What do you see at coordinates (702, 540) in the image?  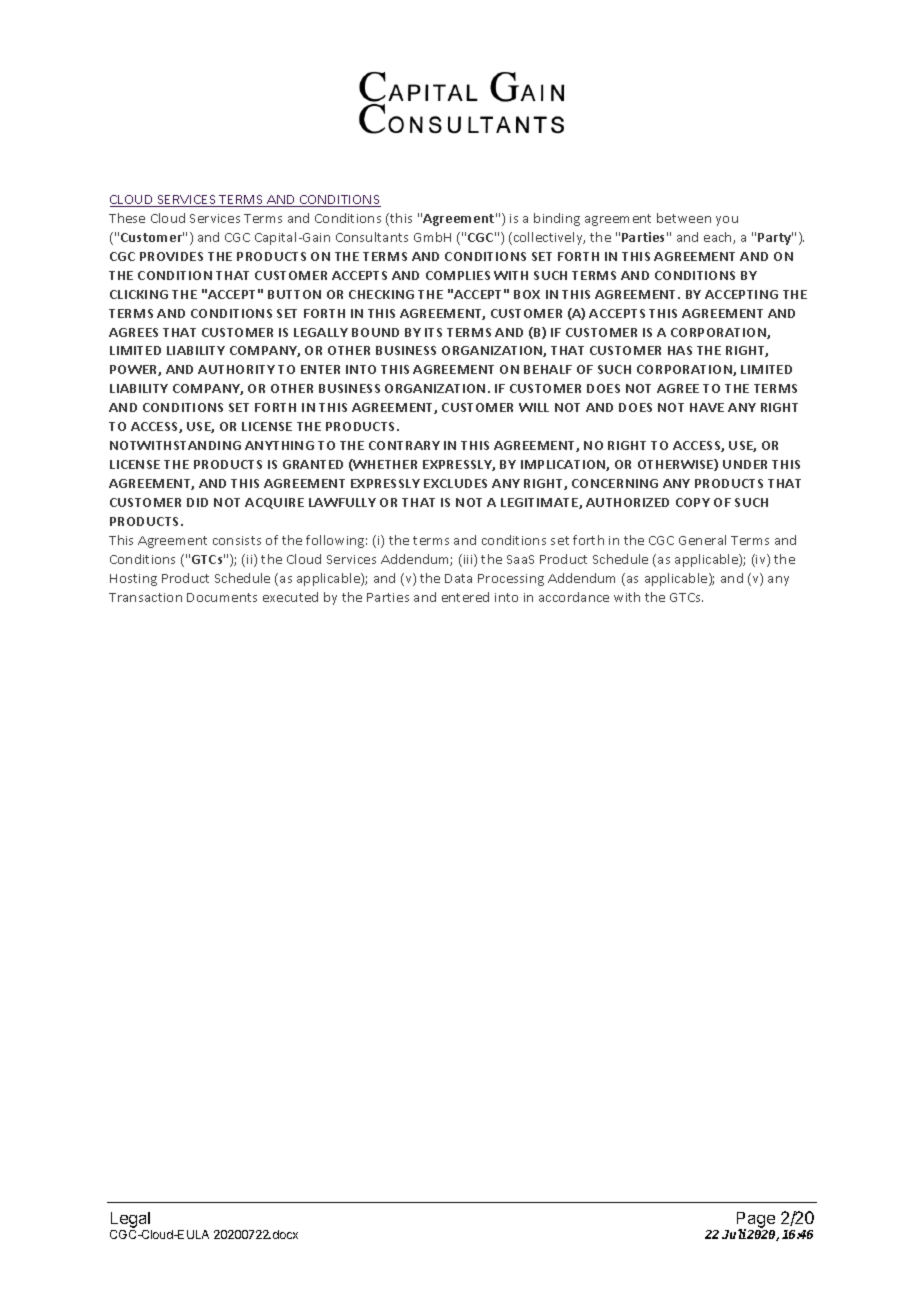 I see `General` at bounding box center [702, 540].
